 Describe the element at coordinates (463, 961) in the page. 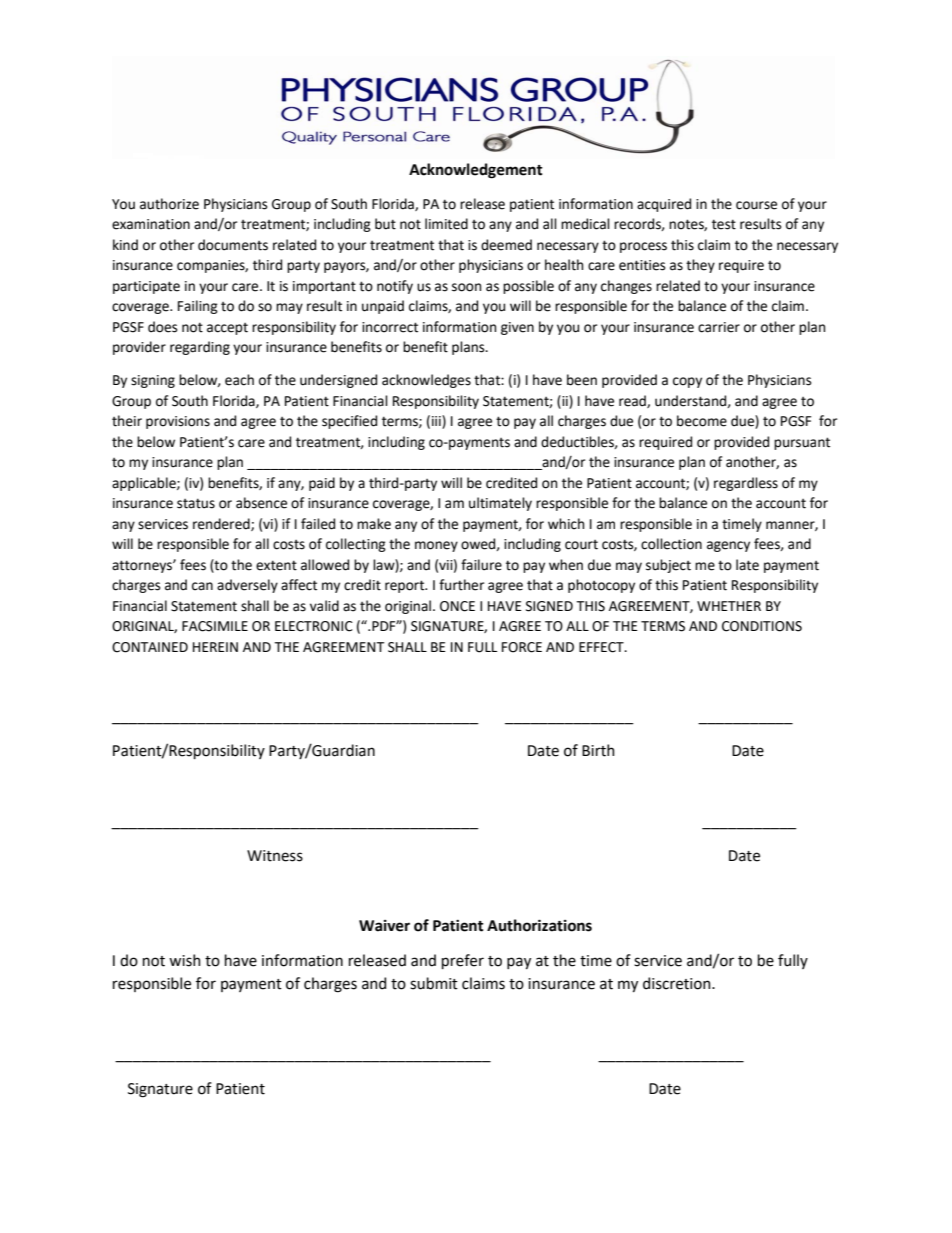

I see `prefer` at that location.
